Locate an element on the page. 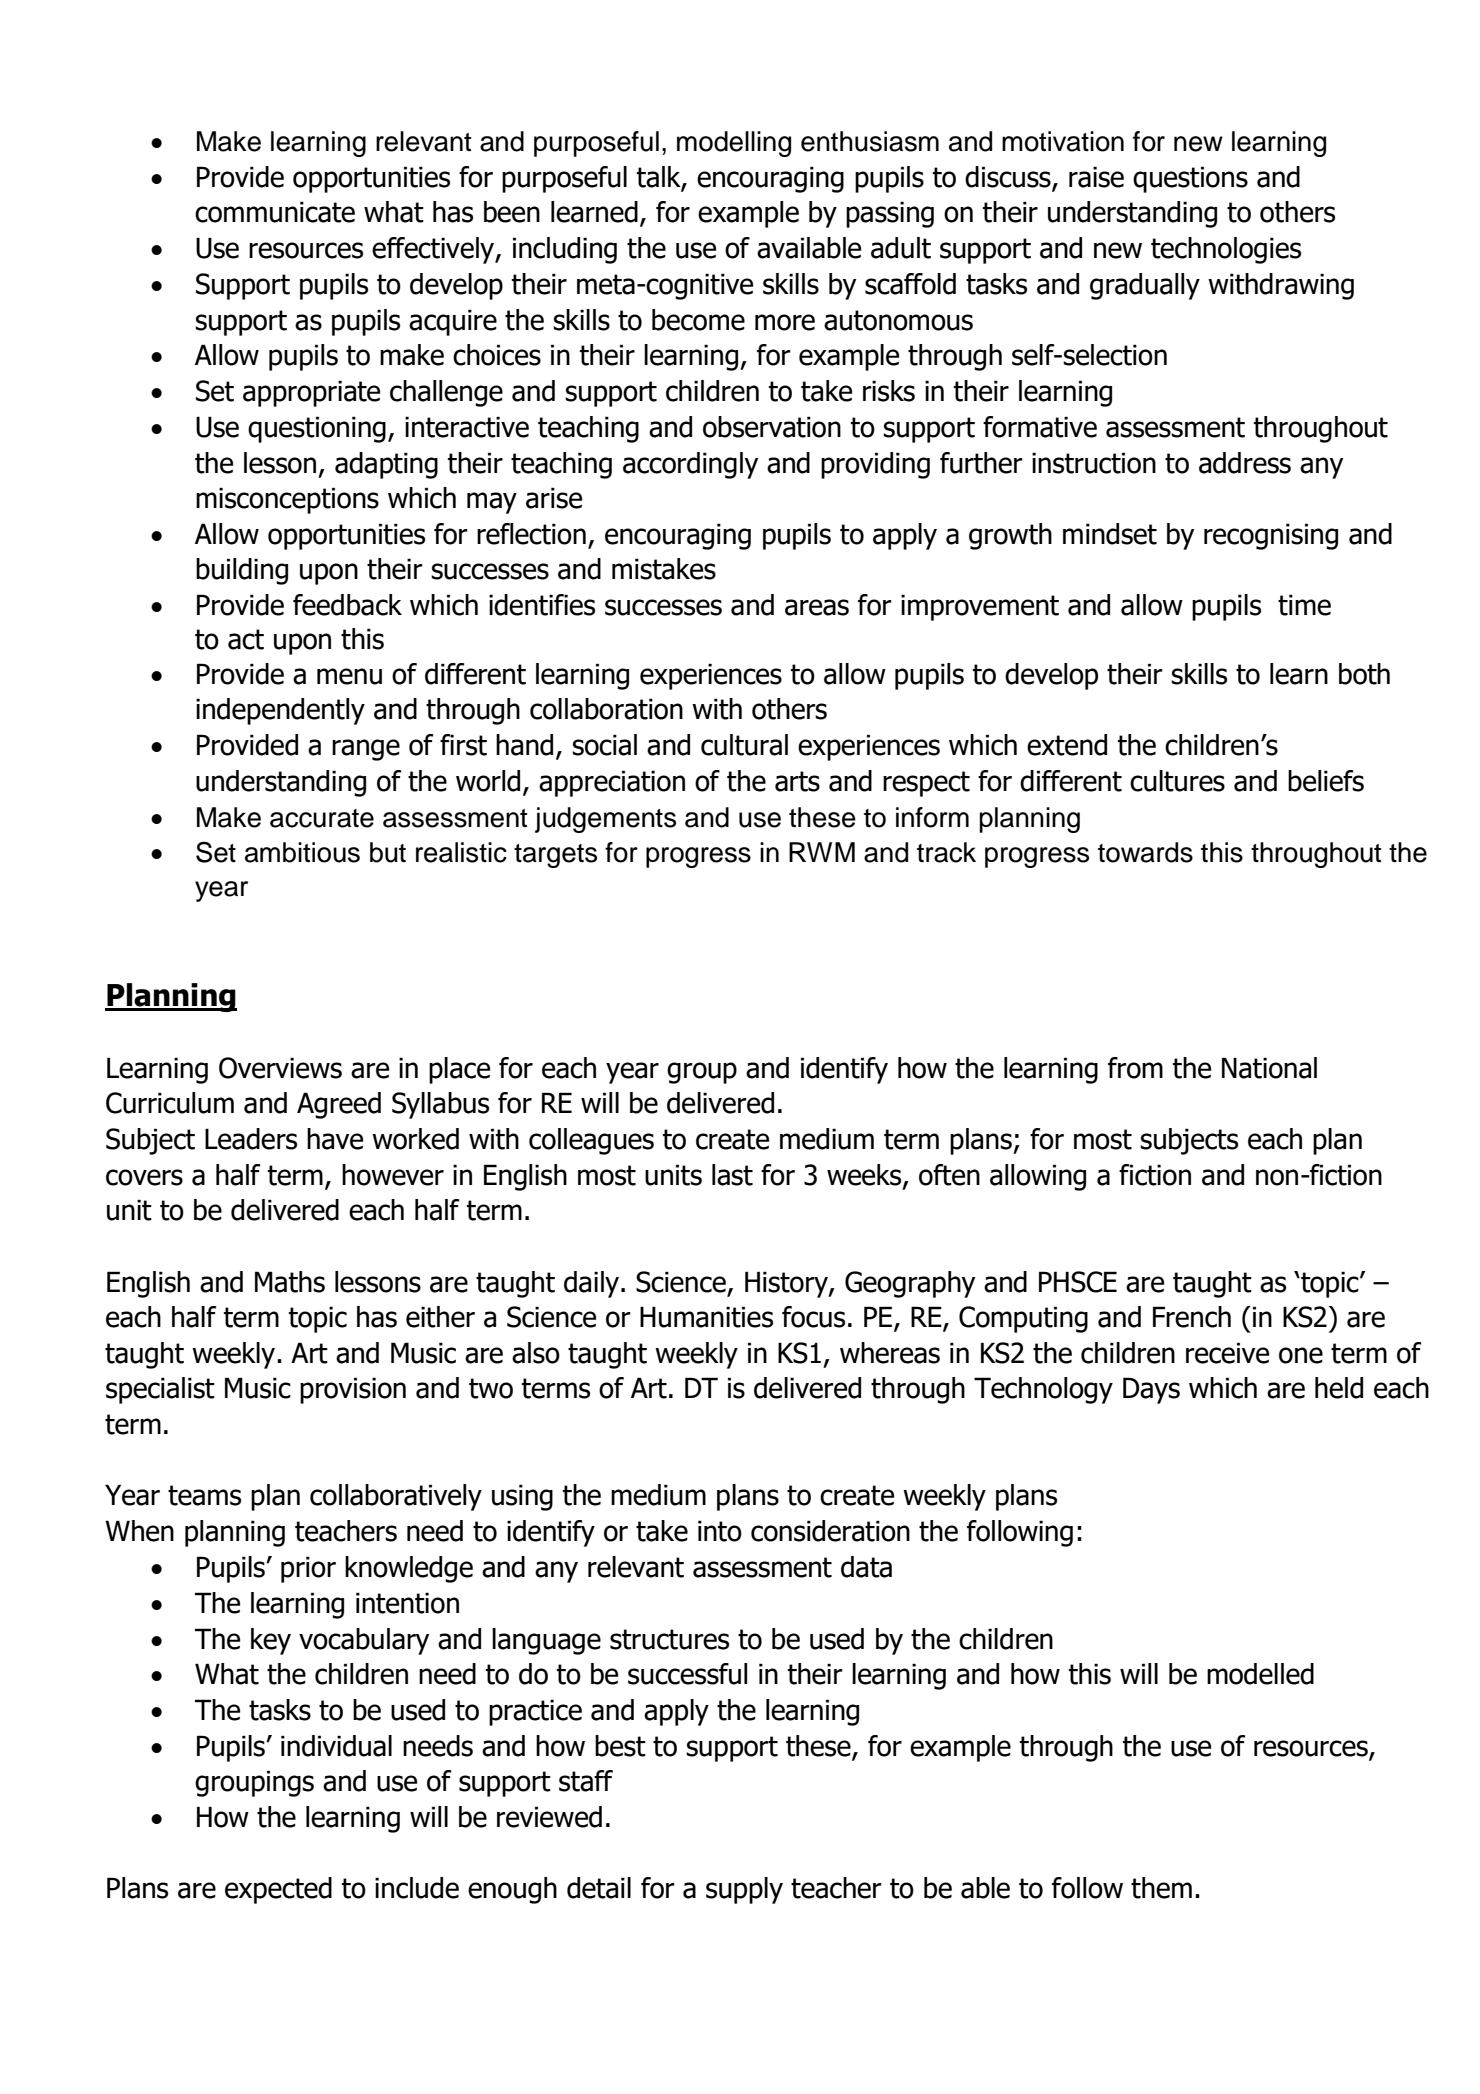 The image size is (1480, 2094). independently is located at coordinates (280, 711).
